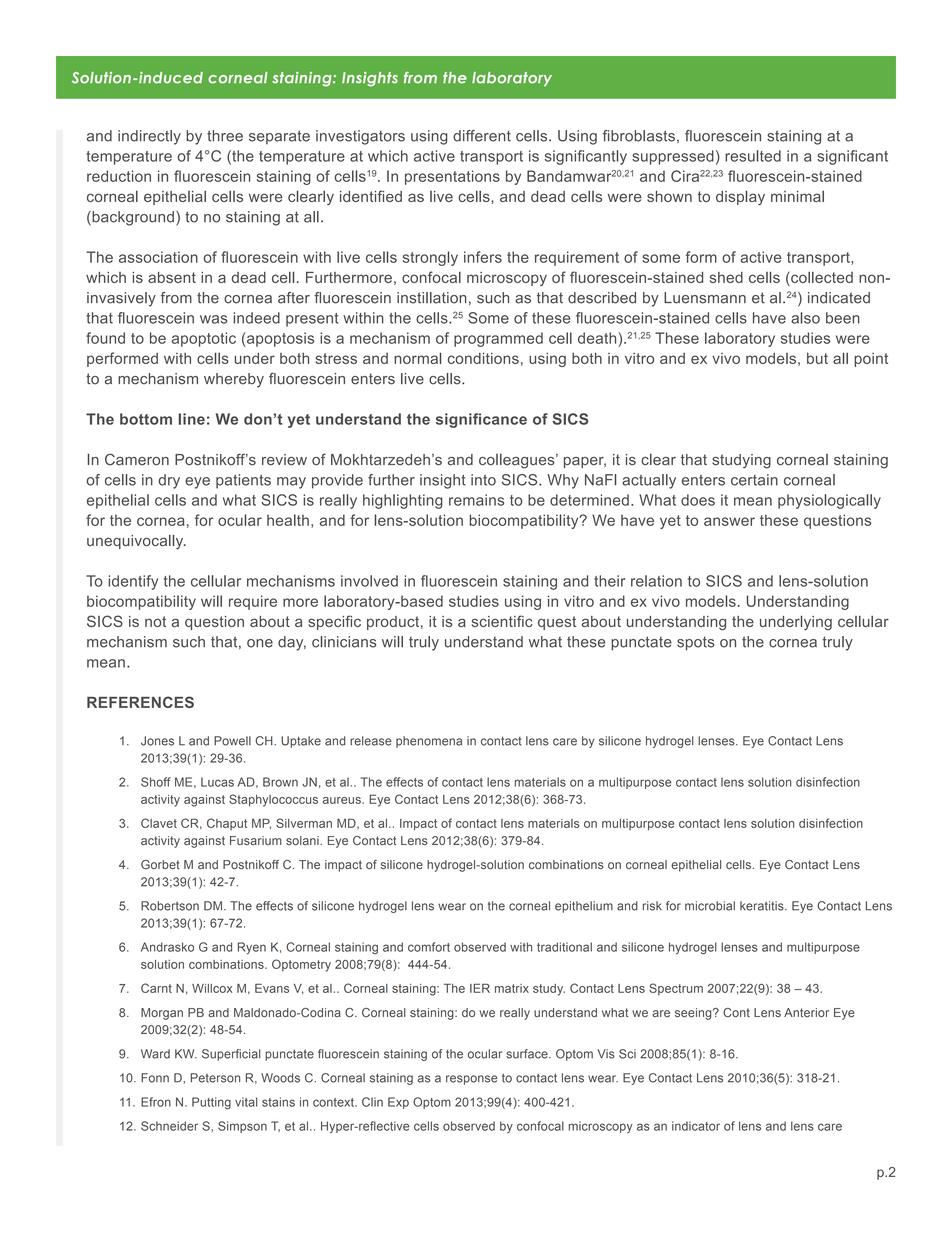 The image size is (952, 1233). What do you see at coordinates (232, 741) in the document?
I see `Powell` at bounding box center [232, 741].
